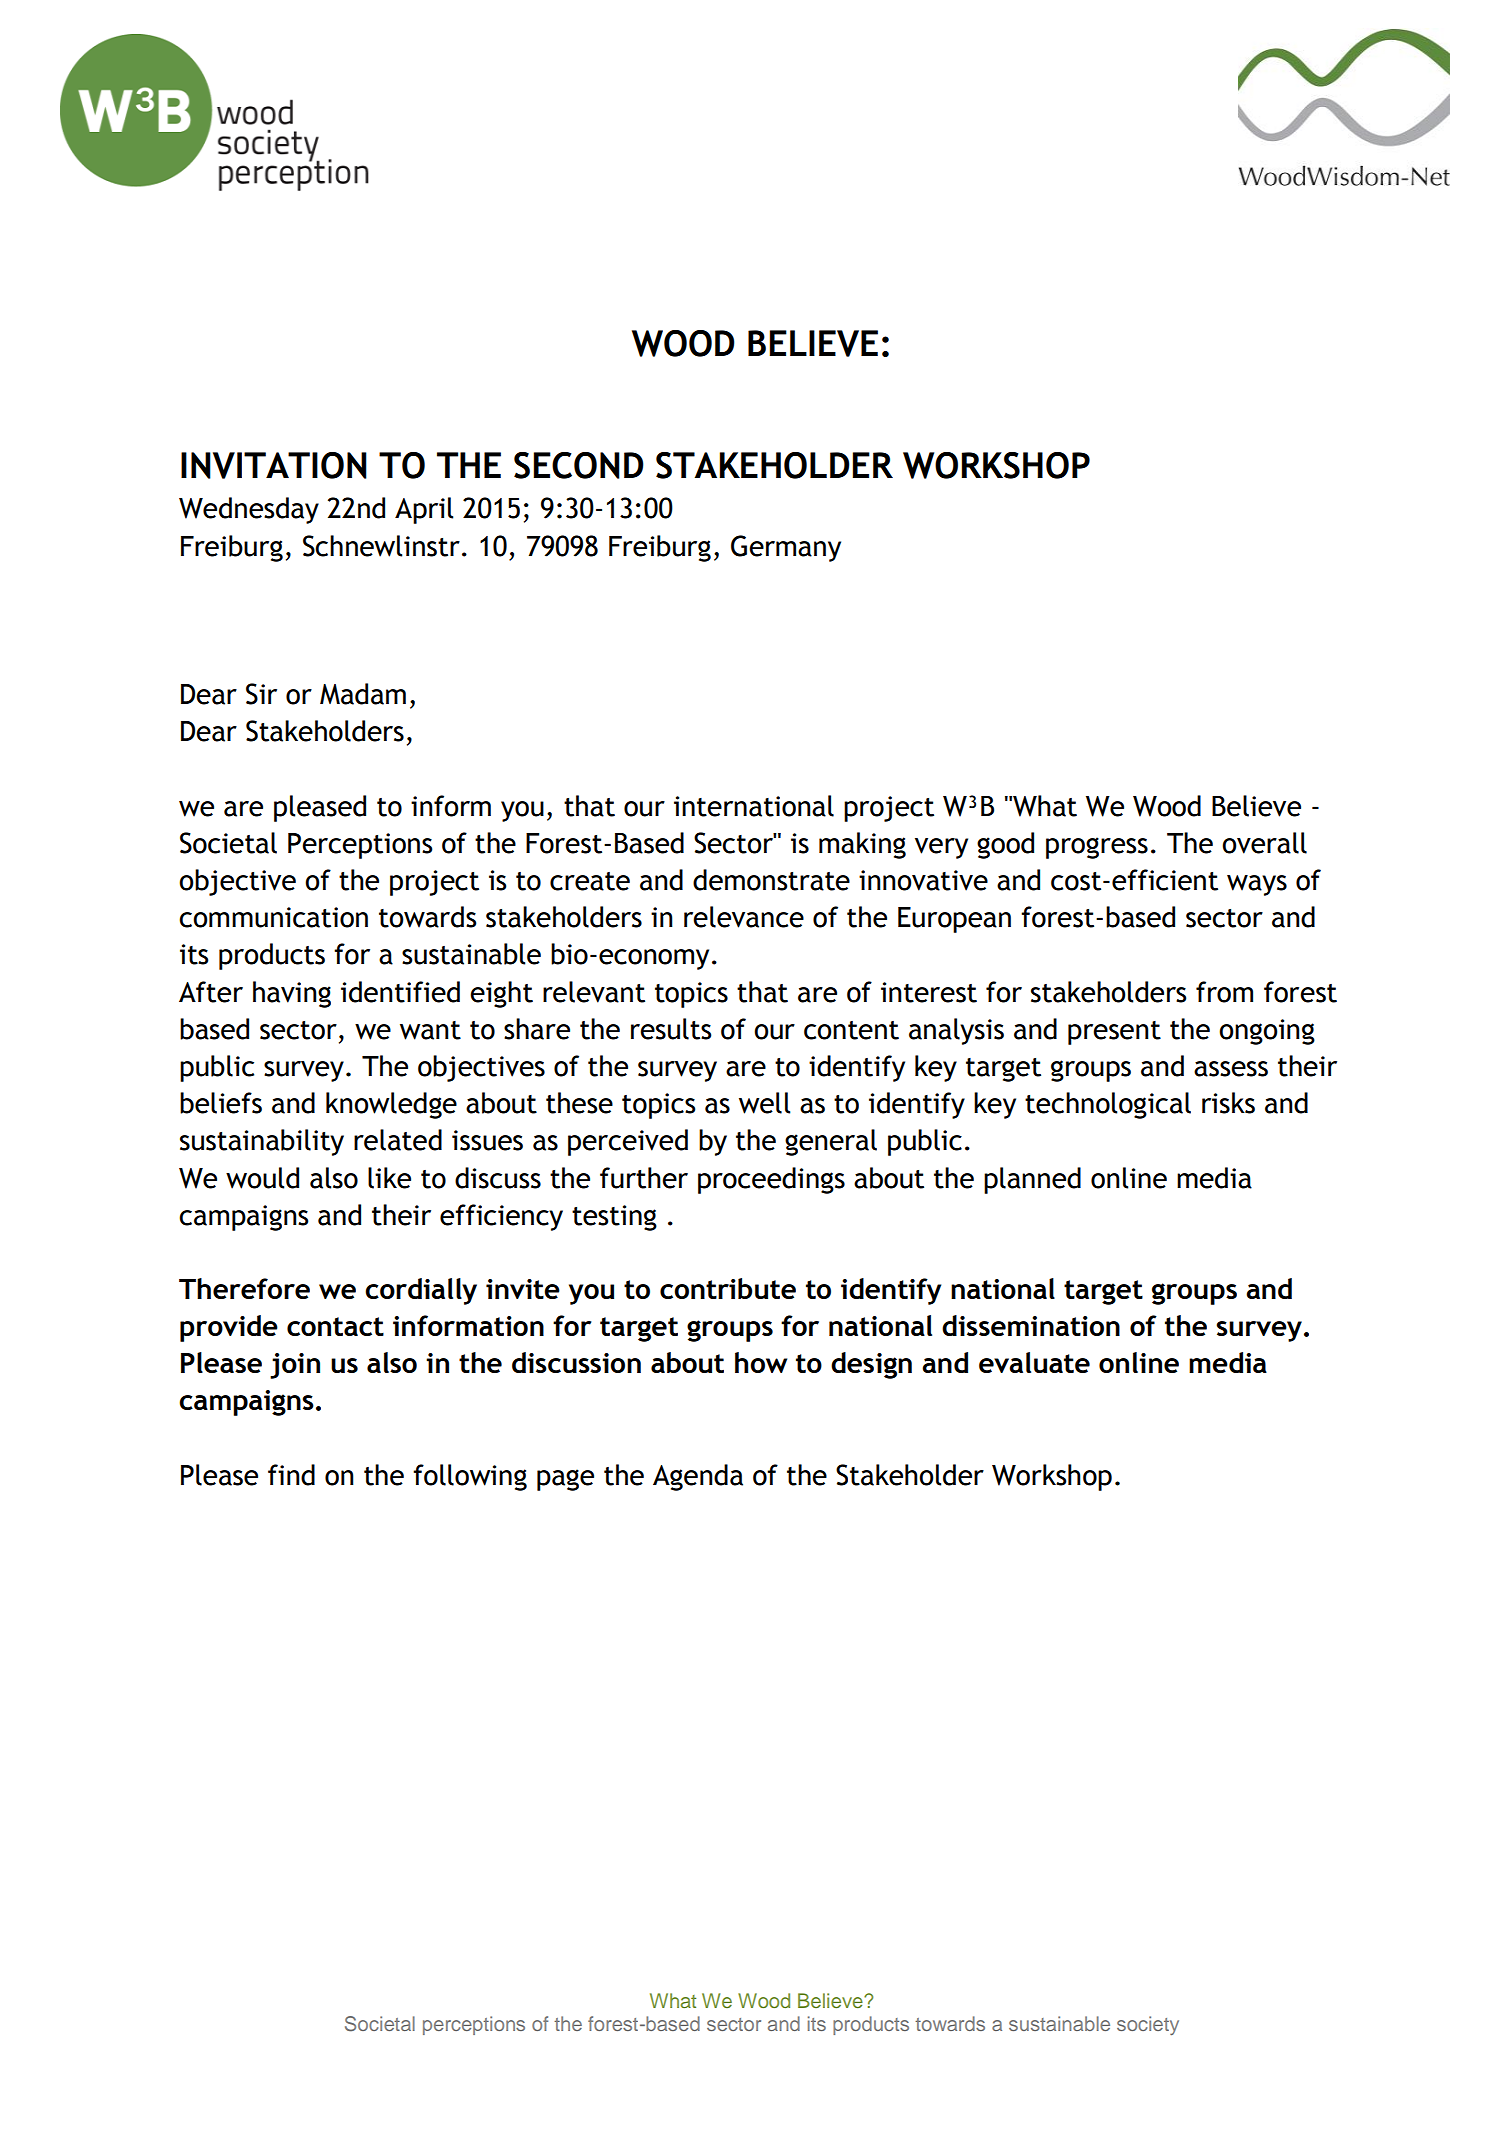 This document has height=2130, width=1506. What do you see at coordinates (1148, 2025) in the document?
I see `society` at bounding box center [1148, 2025].
